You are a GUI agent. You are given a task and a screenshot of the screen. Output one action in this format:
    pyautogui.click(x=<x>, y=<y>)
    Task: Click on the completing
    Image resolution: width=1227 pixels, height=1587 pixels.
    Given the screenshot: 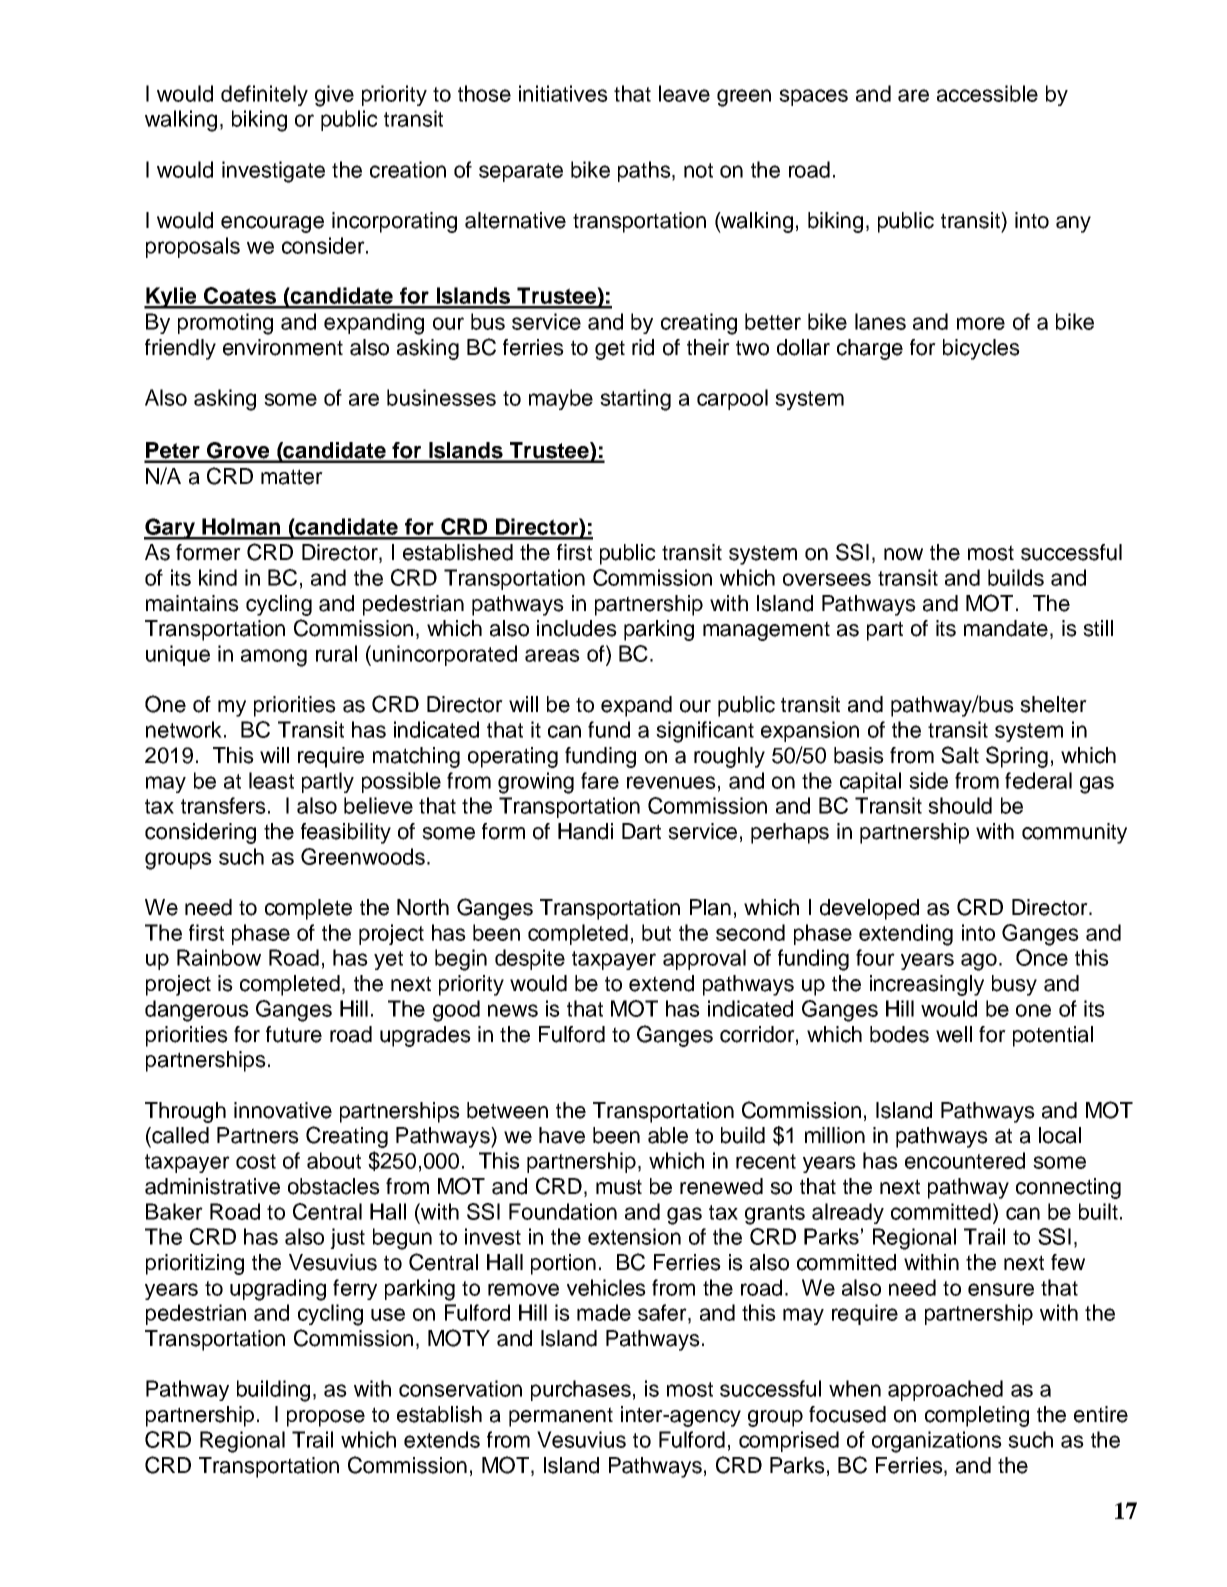 What is the action you would take?
    pyautogui.click(x=977, y=1416)
